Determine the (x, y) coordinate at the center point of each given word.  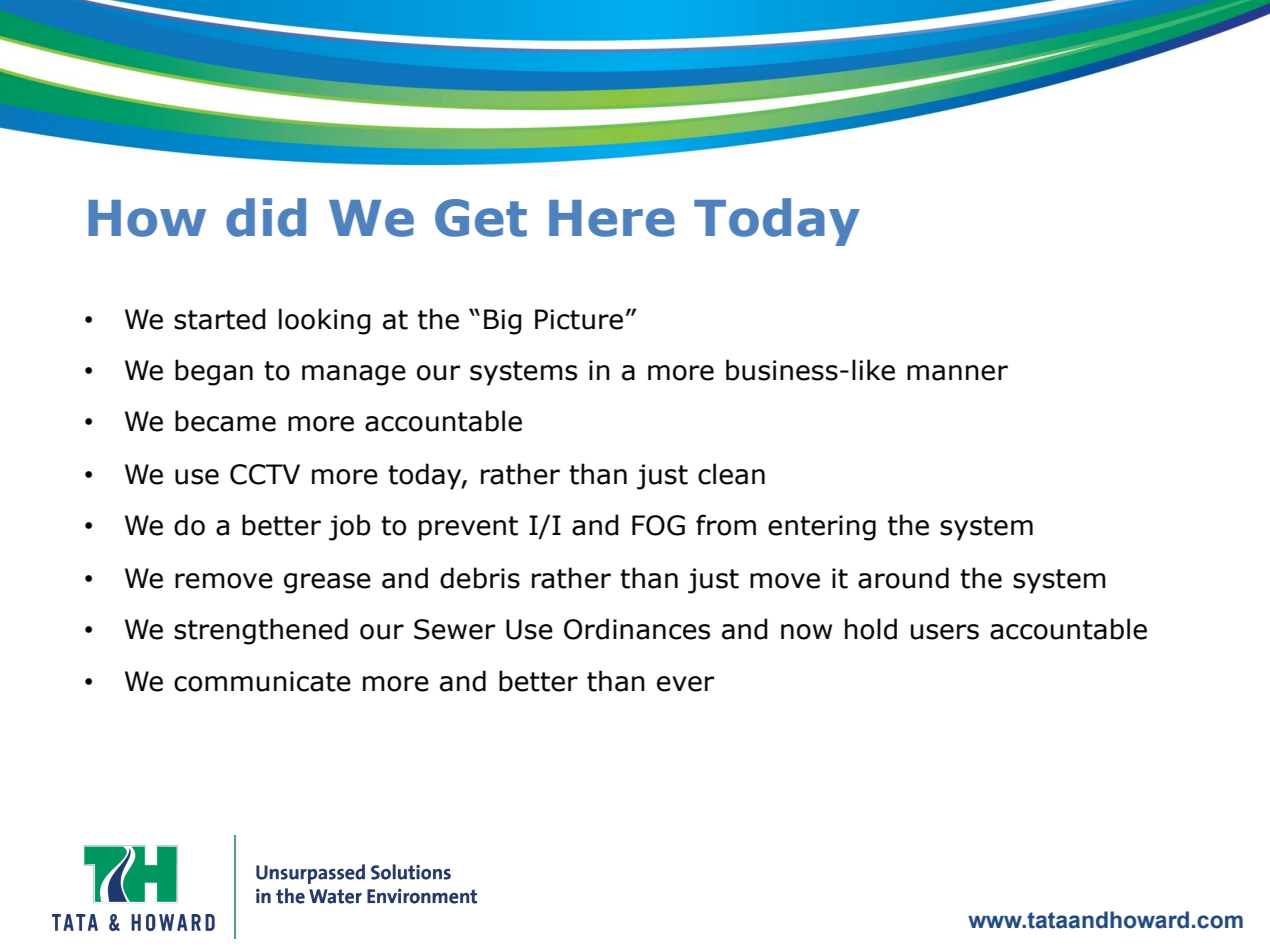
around (903, 578)
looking (325, 321)
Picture (579, 319)
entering (822, 528)
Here (612, 218)
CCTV (265, 474)
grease (327, 583)
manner (957, 373)
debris (480, 578)
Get (481, 218)
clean (731, 474)
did (266, 217)
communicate (262, 681)
